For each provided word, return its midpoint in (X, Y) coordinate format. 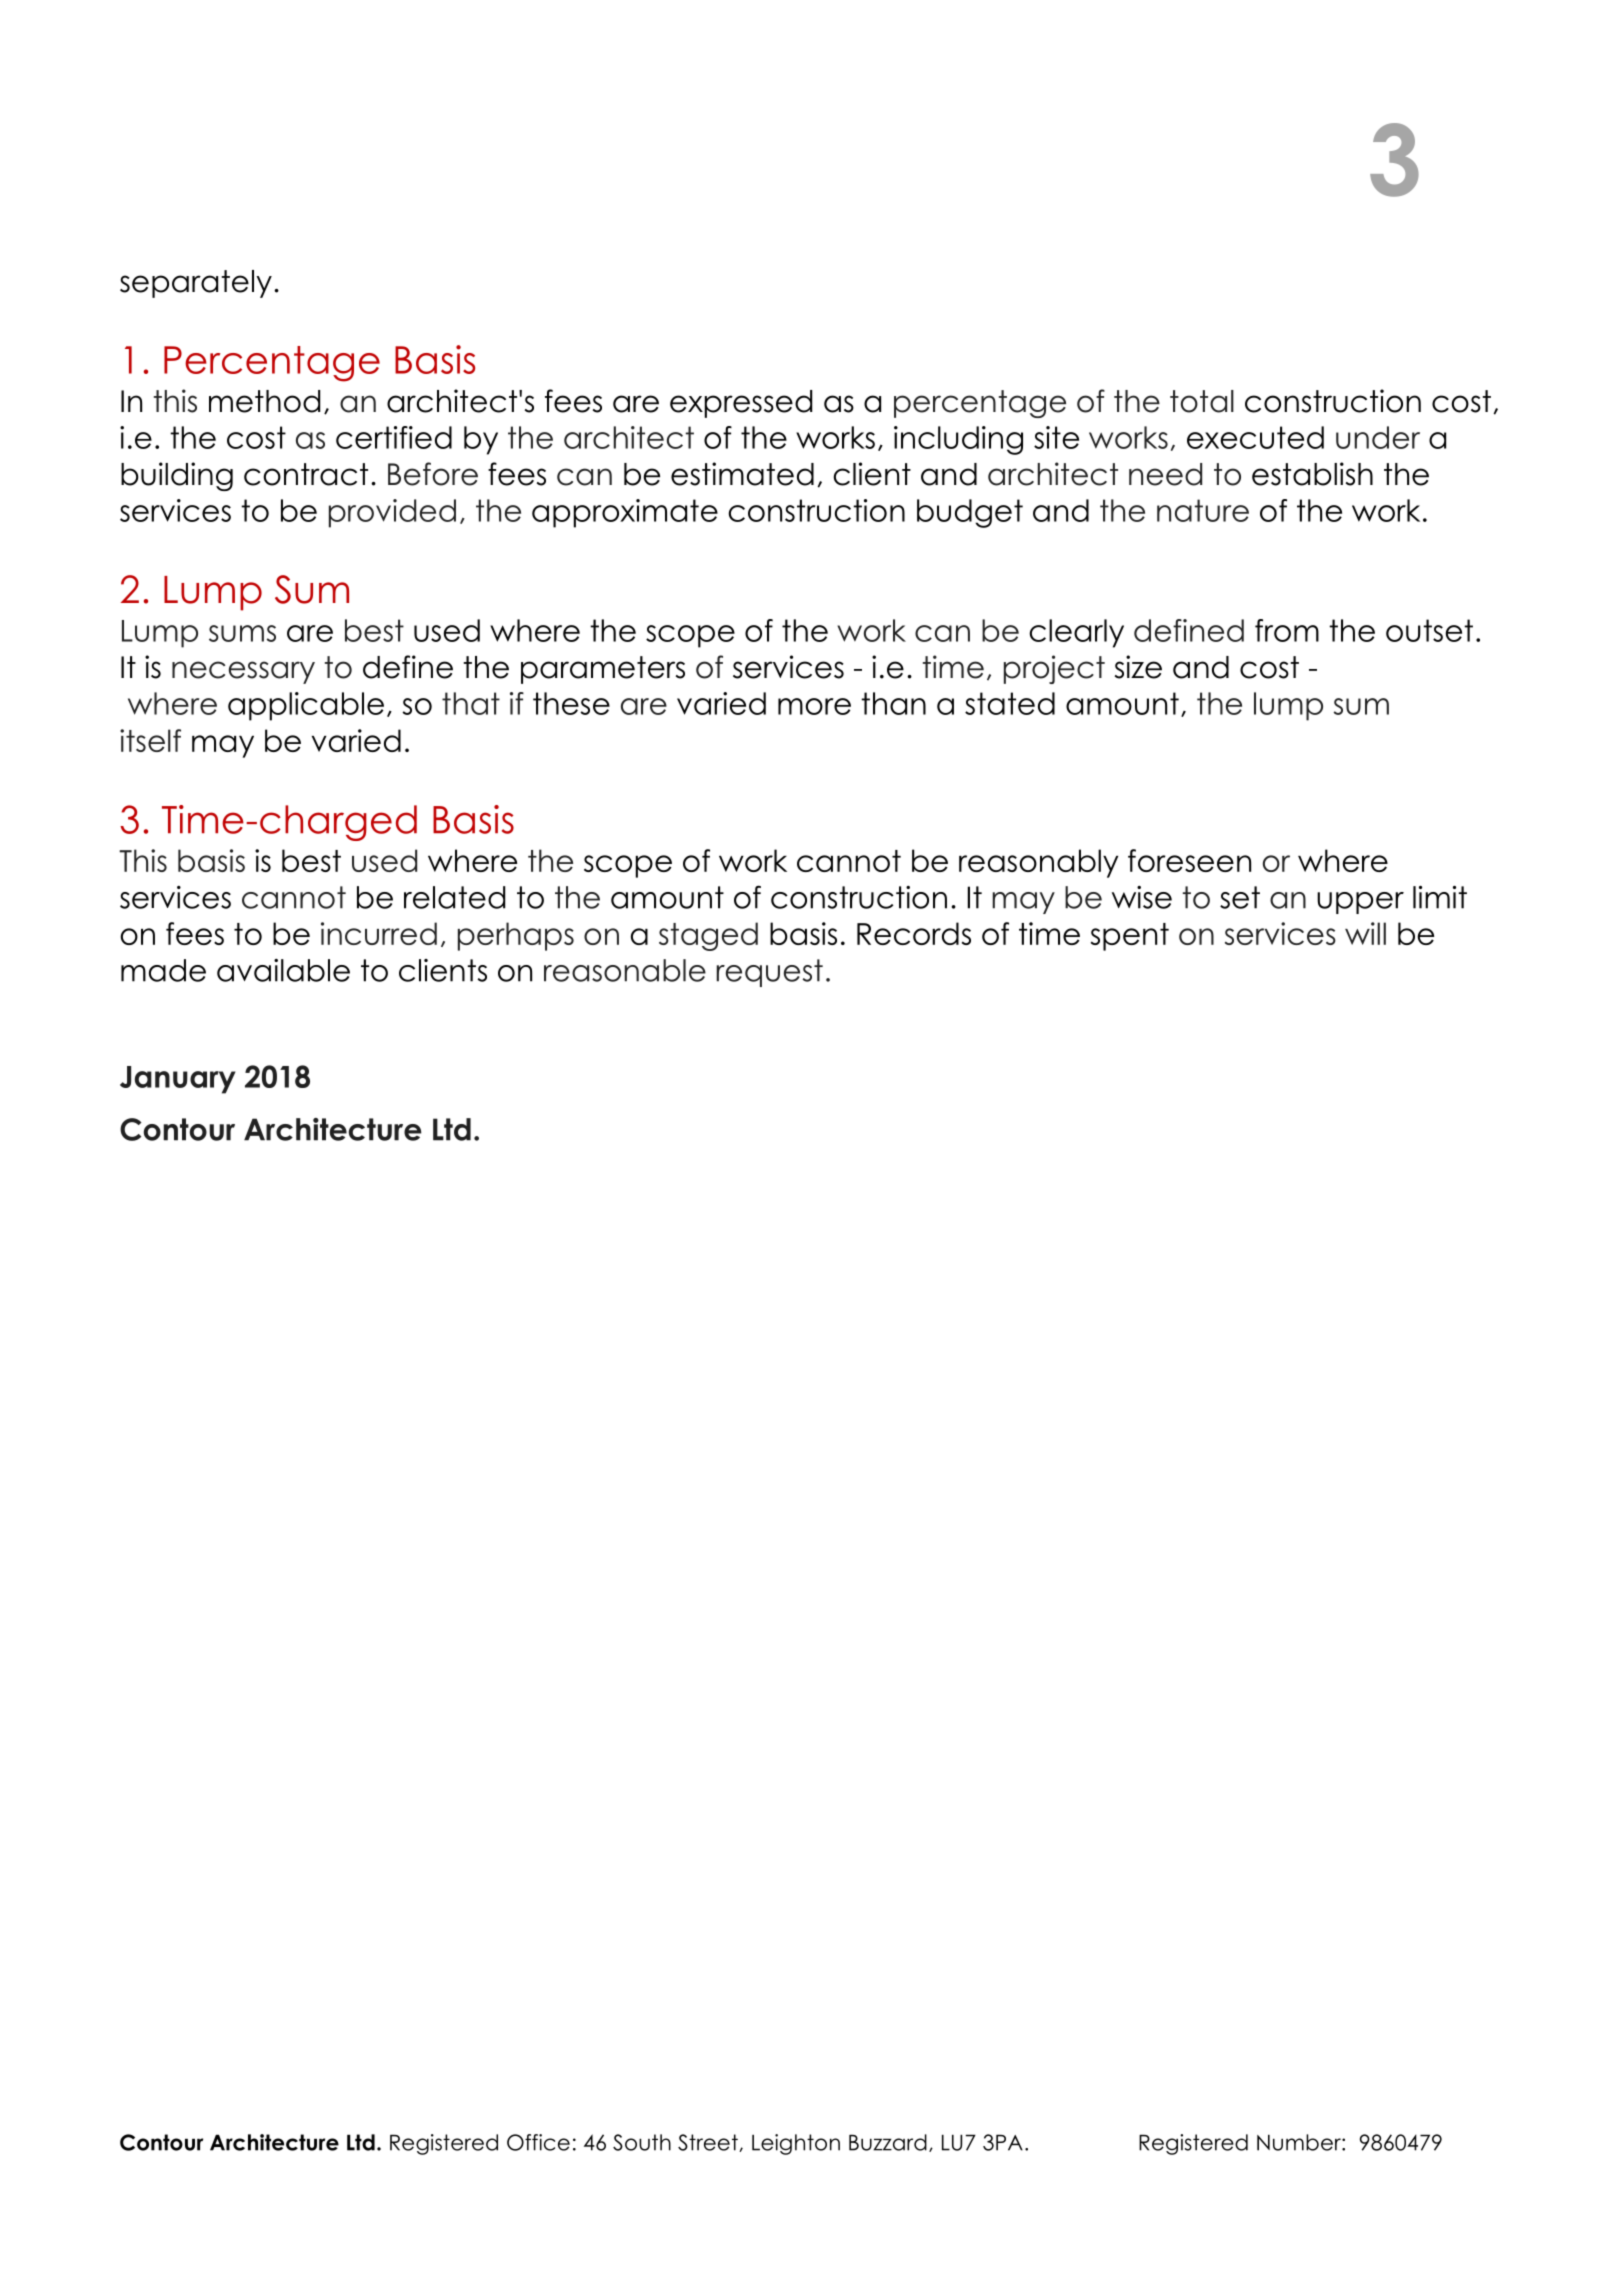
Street (709, 2143)
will (1365, 933)
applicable (306, 706)
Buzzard (888, 2142)
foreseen (1189, 860)
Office (538, 2142)
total (1202, 401)
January (178, 1080)
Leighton (796, 2144)
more (814, 706)
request (769, 973)
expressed (741, 404)
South (642, 2142)
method (264, 401)
